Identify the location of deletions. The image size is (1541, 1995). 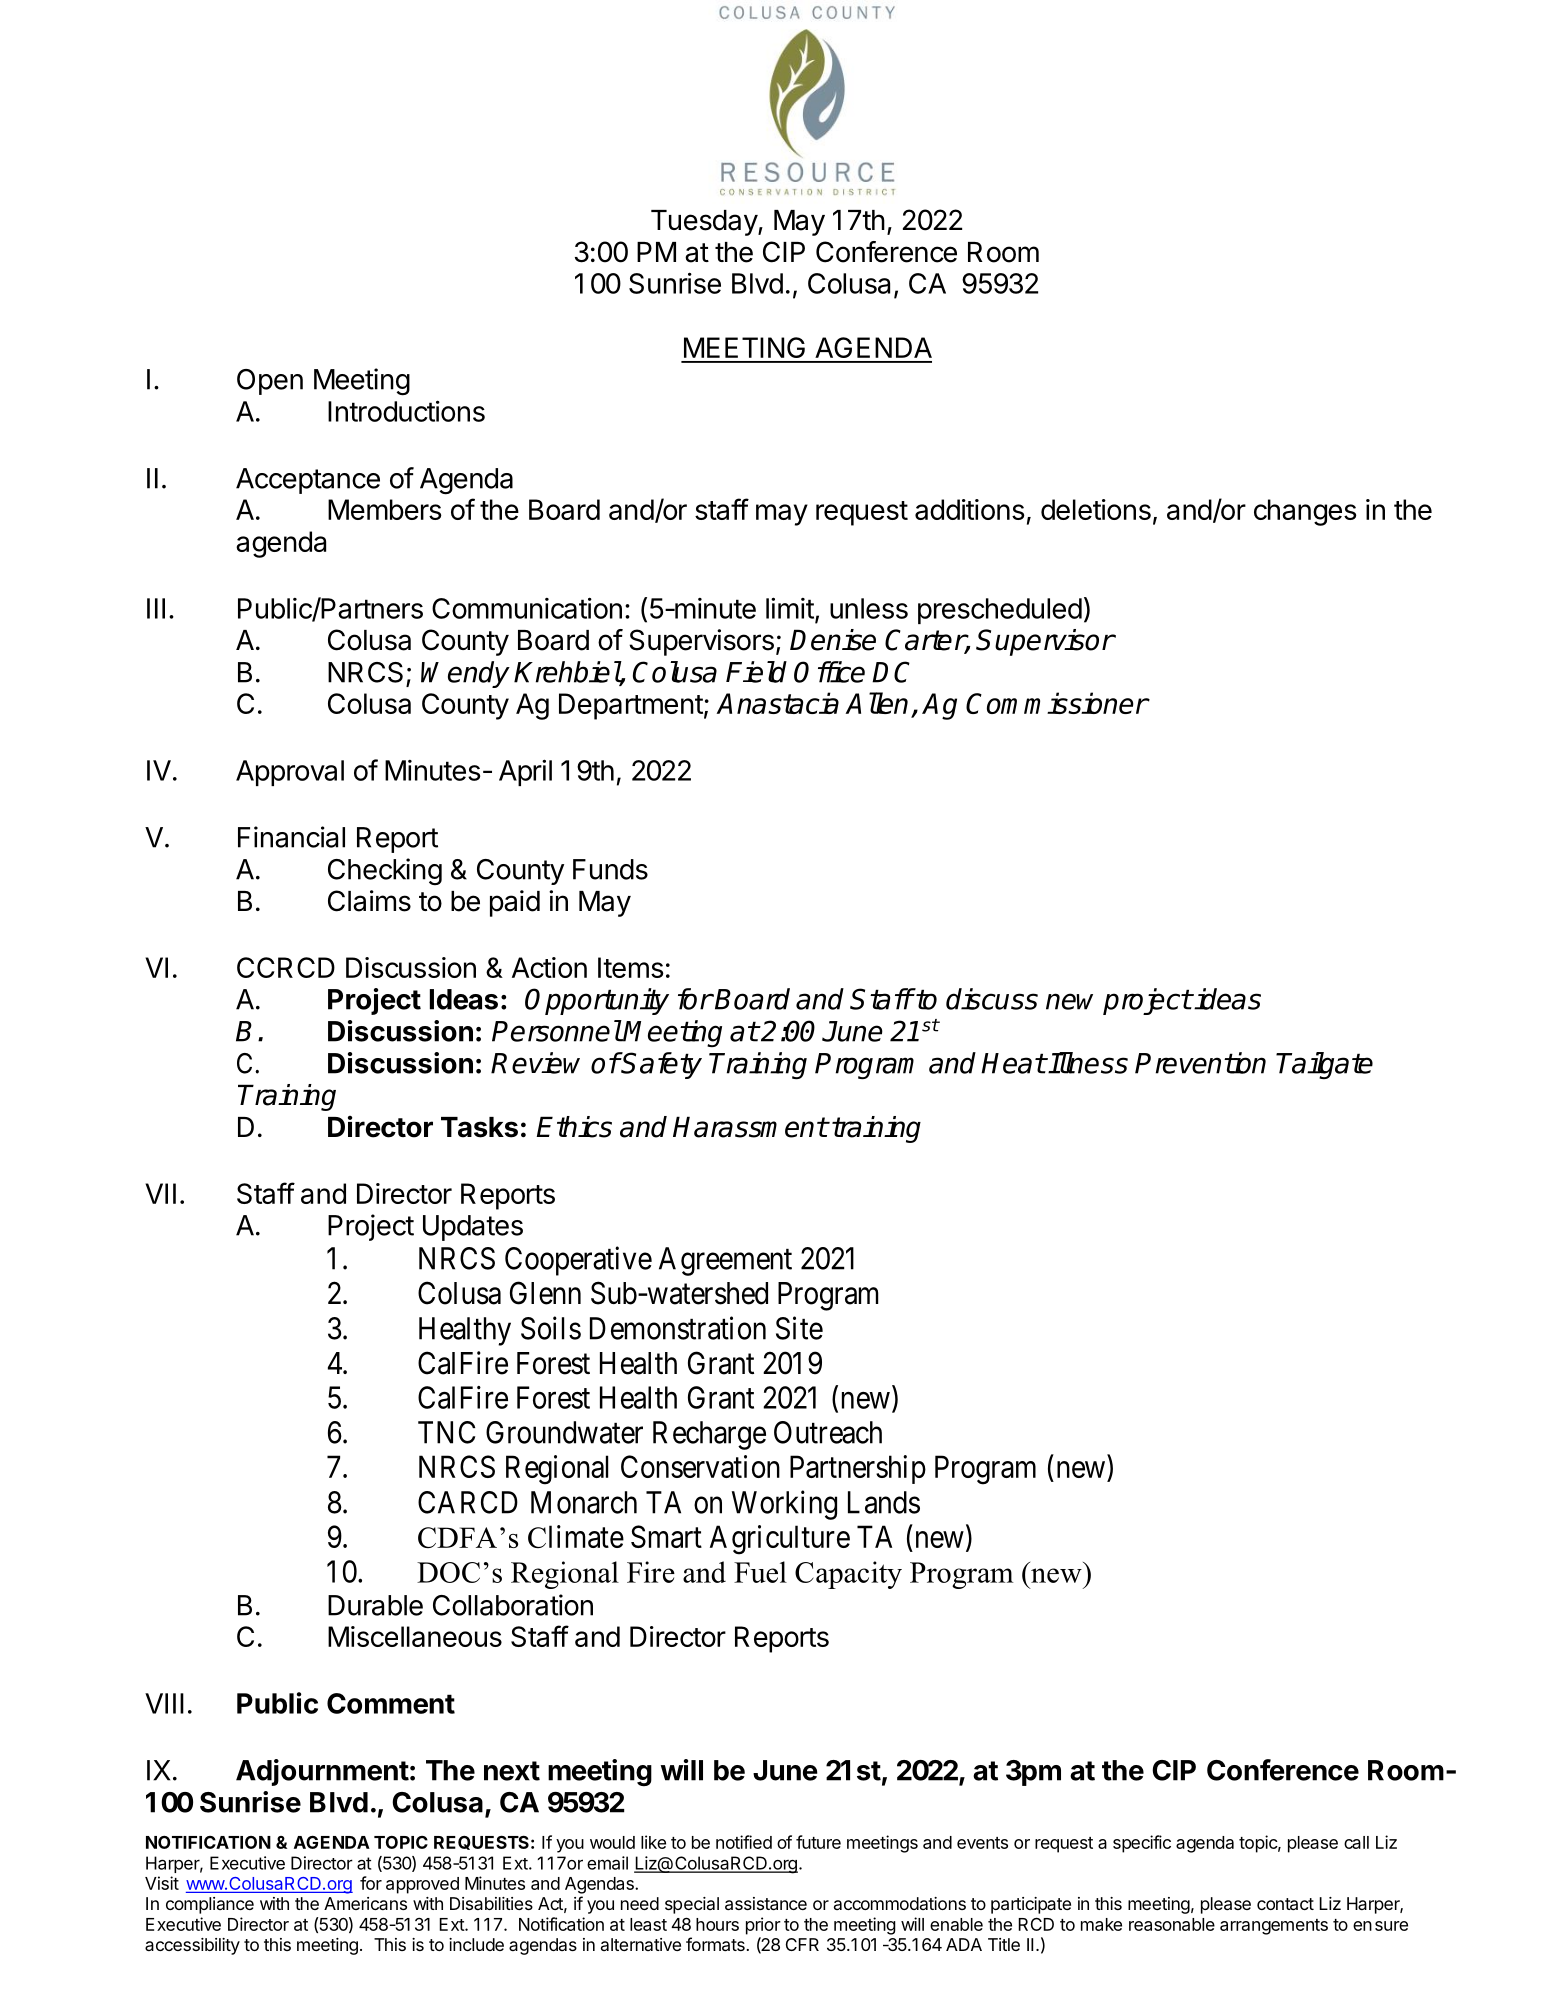
(1096, 509).
